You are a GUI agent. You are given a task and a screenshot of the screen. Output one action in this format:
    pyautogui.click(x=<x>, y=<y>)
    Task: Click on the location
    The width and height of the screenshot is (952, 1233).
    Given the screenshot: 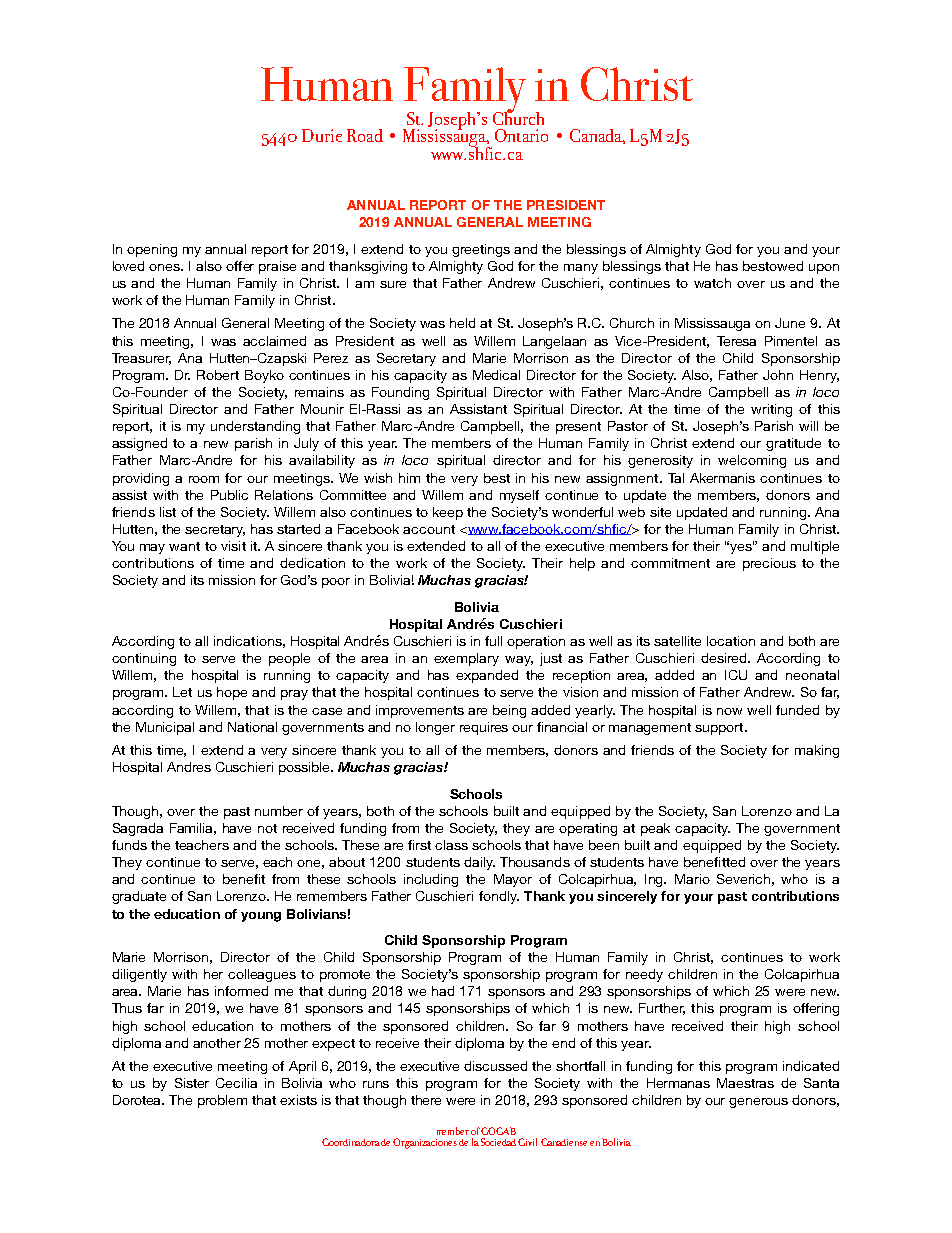 What is the action you would take?
    pyautogui.click(x=731, y=641)
